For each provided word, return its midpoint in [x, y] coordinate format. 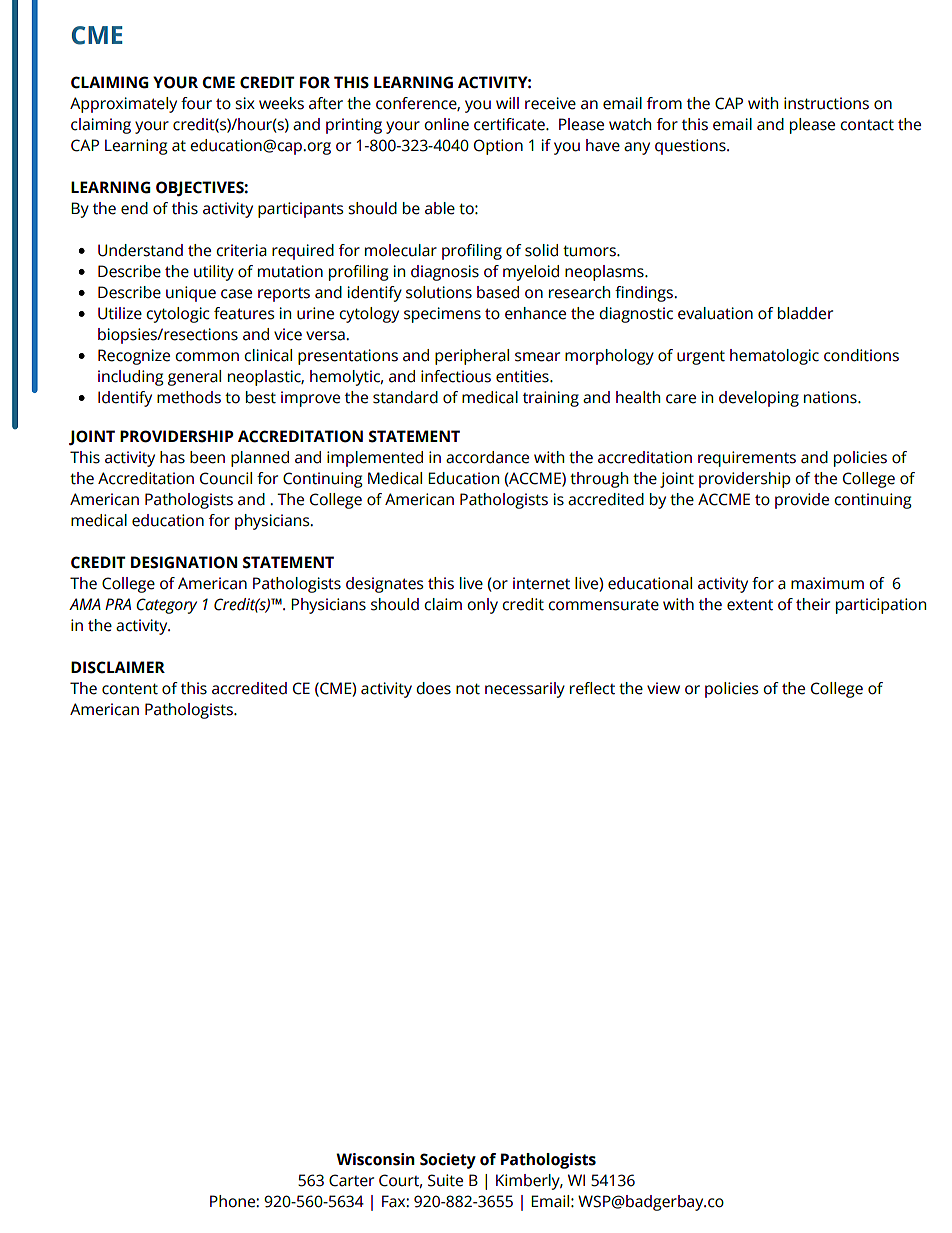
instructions [826, 103]
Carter [351, 1180]
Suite [445, 1180]
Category [166, 606]
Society [448, 1161]
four [196, 103]
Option [498, 147]
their [813, 604]
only [482, 606]
